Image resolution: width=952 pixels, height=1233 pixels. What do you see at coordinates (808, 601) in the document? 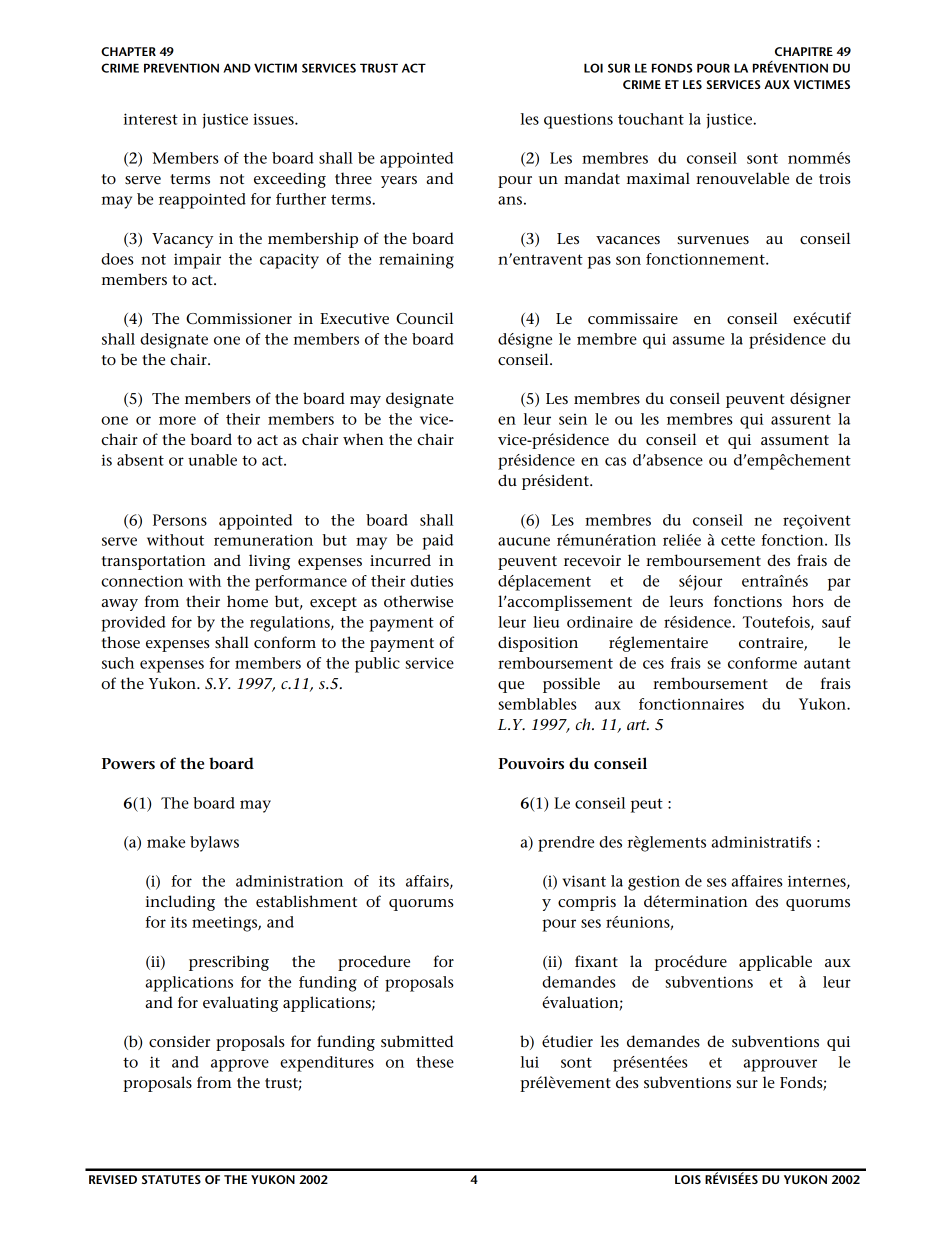
I see `hors` at bounding box center [808, 601].
